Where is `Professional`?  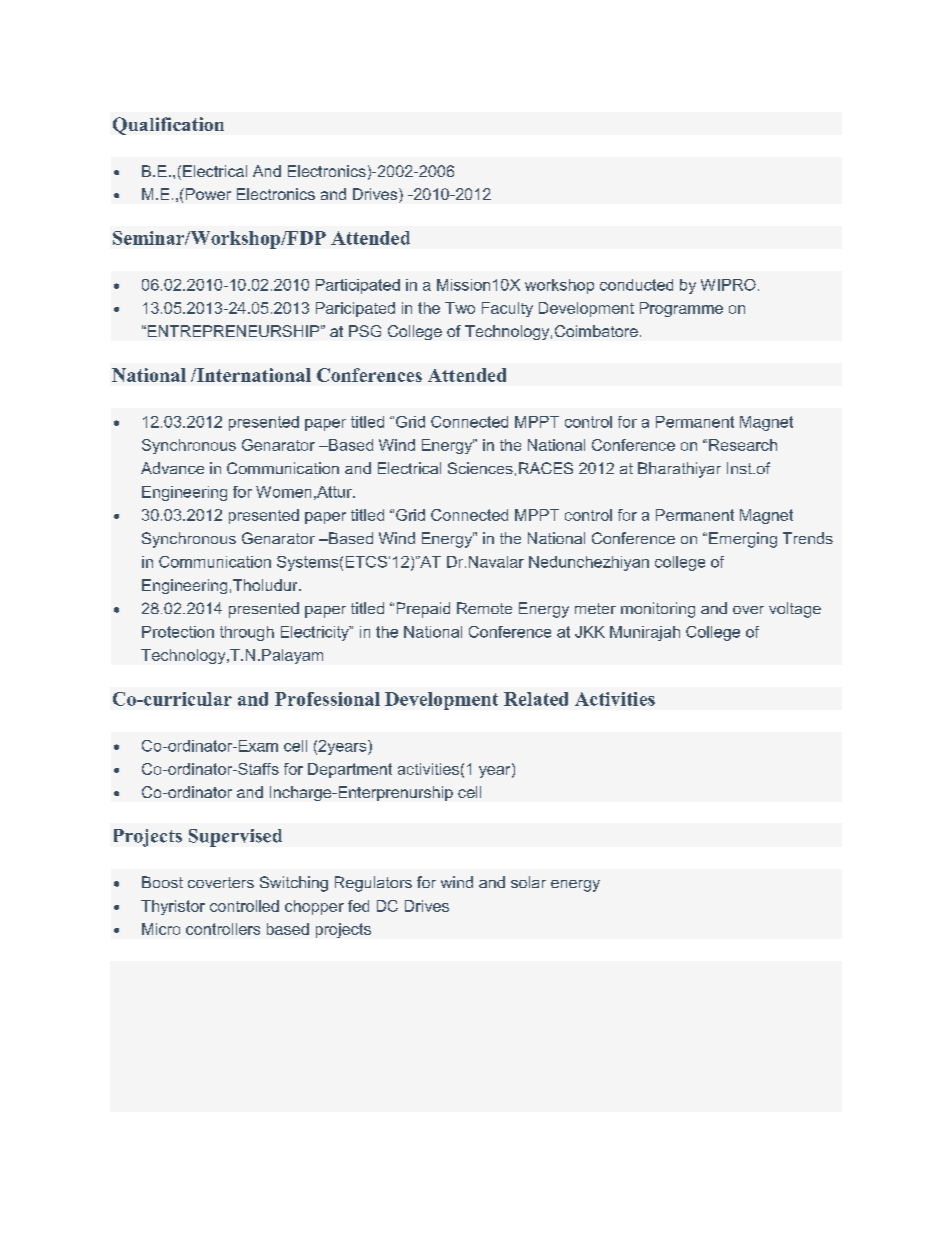
Professional is located at coordinates (327, 699).
